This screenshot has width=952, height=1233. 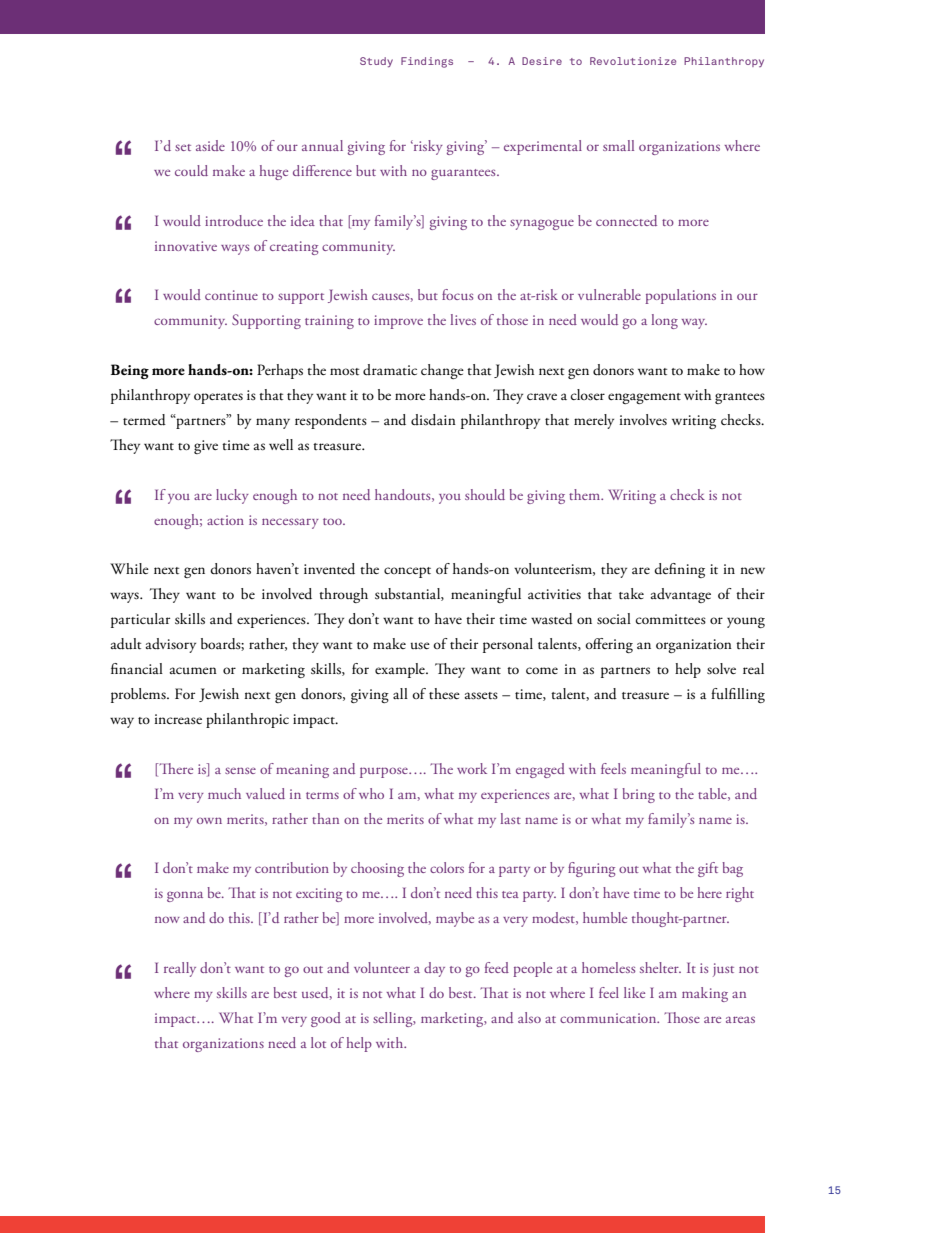 I want to click on Findings, so click(x=427, y=62).
